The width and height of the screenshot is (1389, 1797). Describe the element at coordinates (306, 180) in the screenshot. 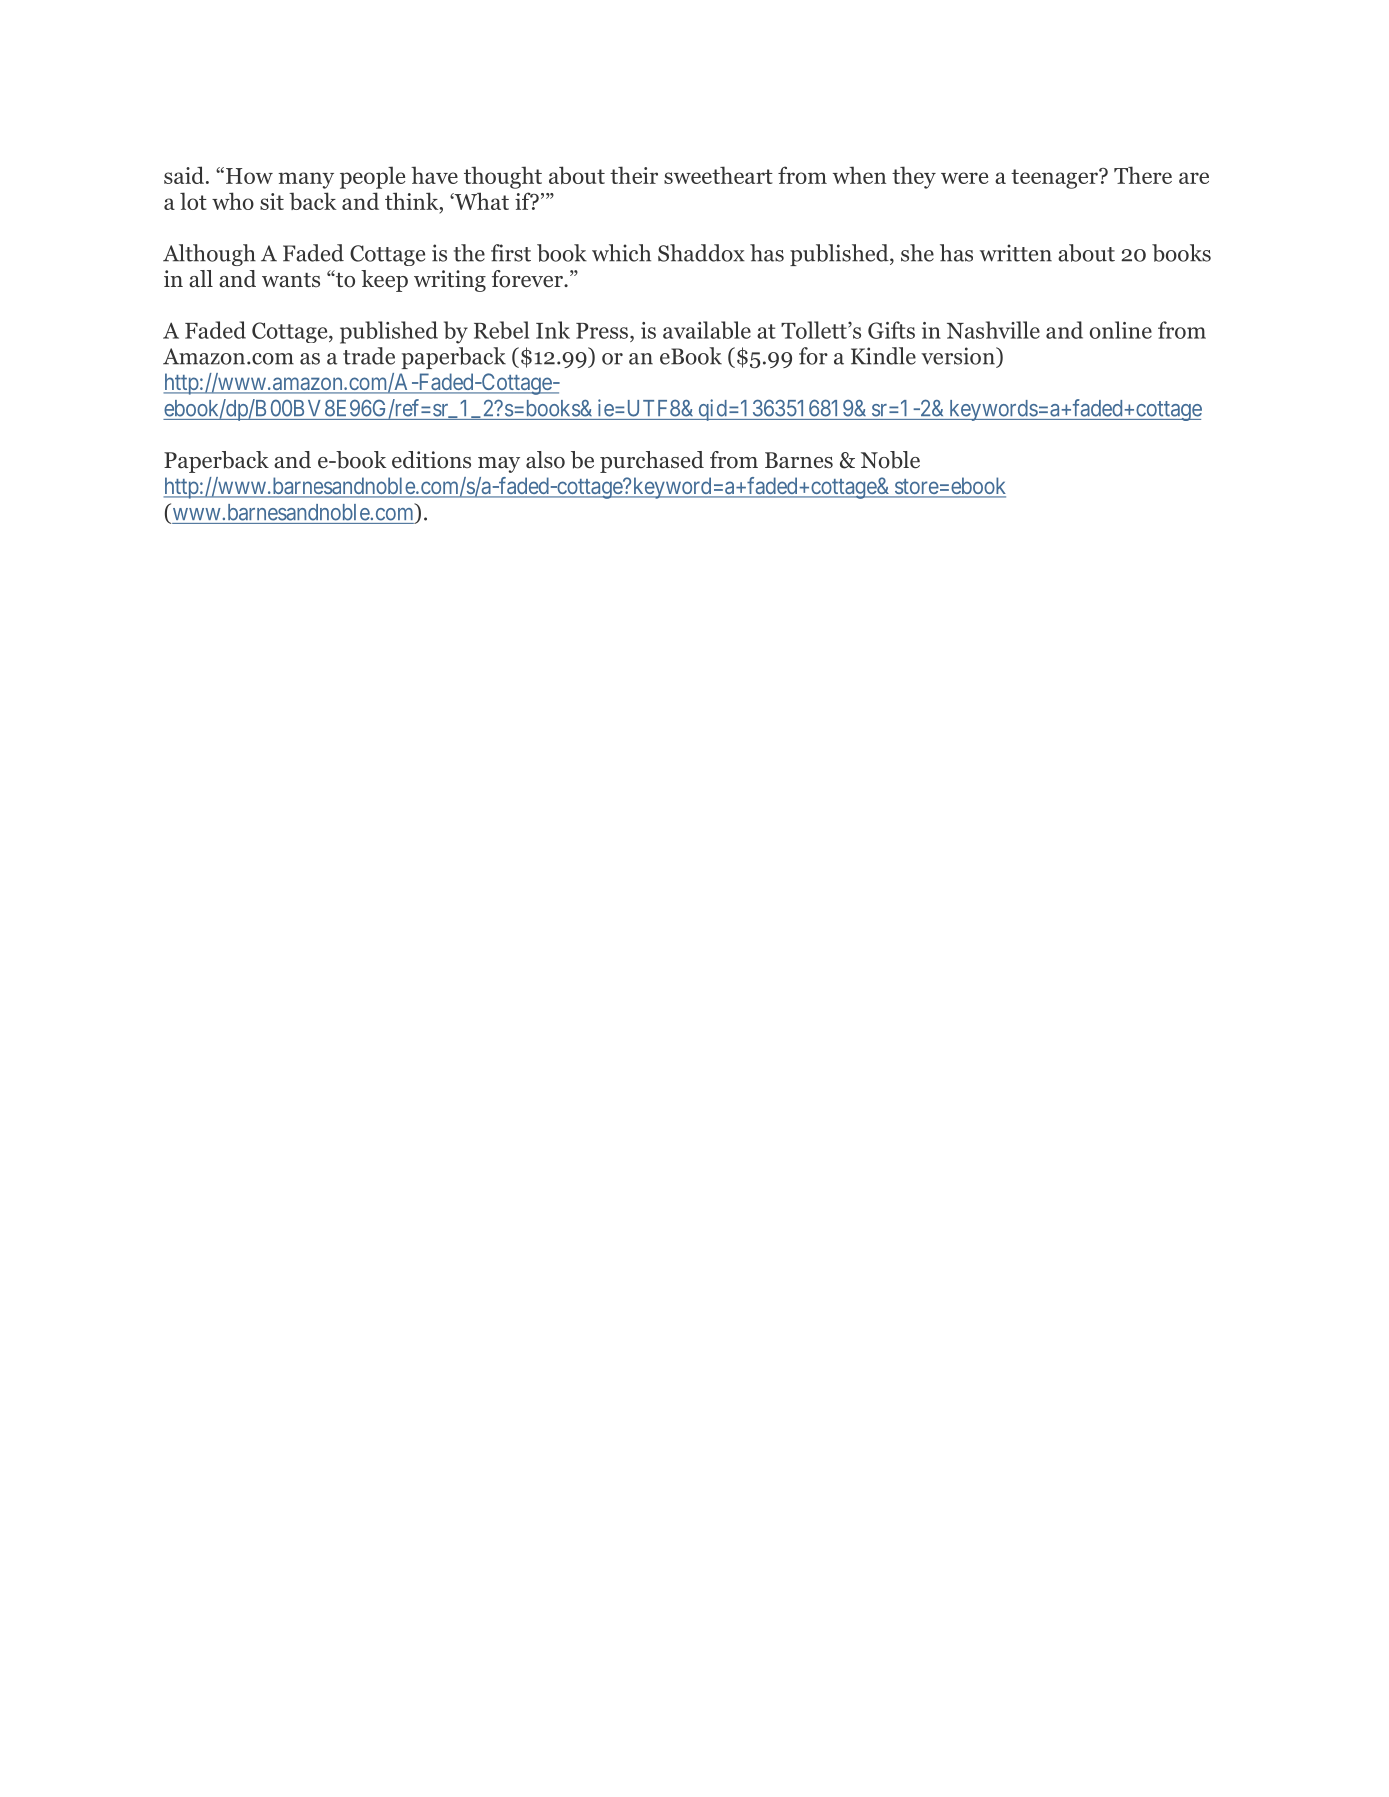

I see `many` at that location.
